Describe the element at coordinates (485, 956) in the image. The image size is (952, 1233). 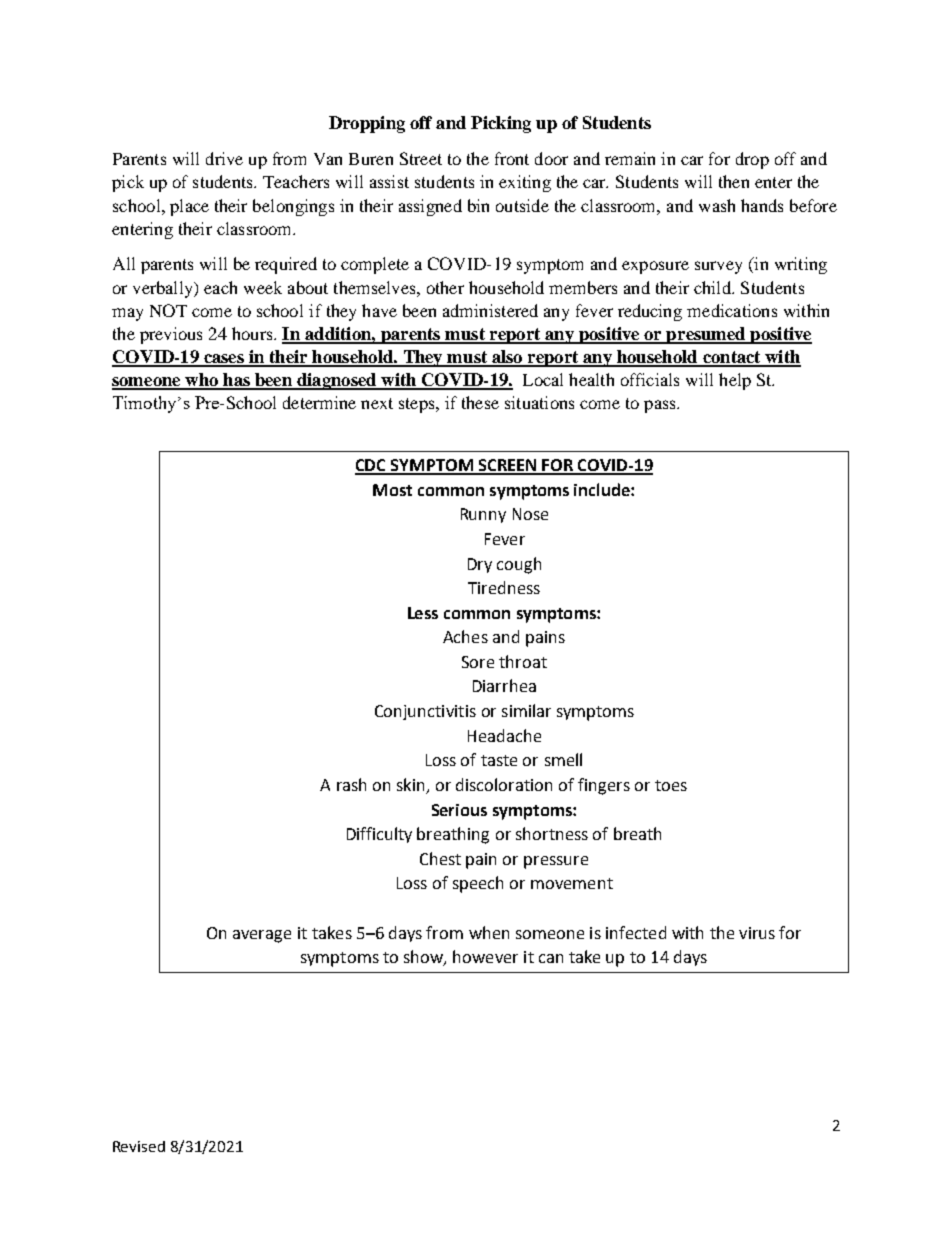
I see `however` at that location.
